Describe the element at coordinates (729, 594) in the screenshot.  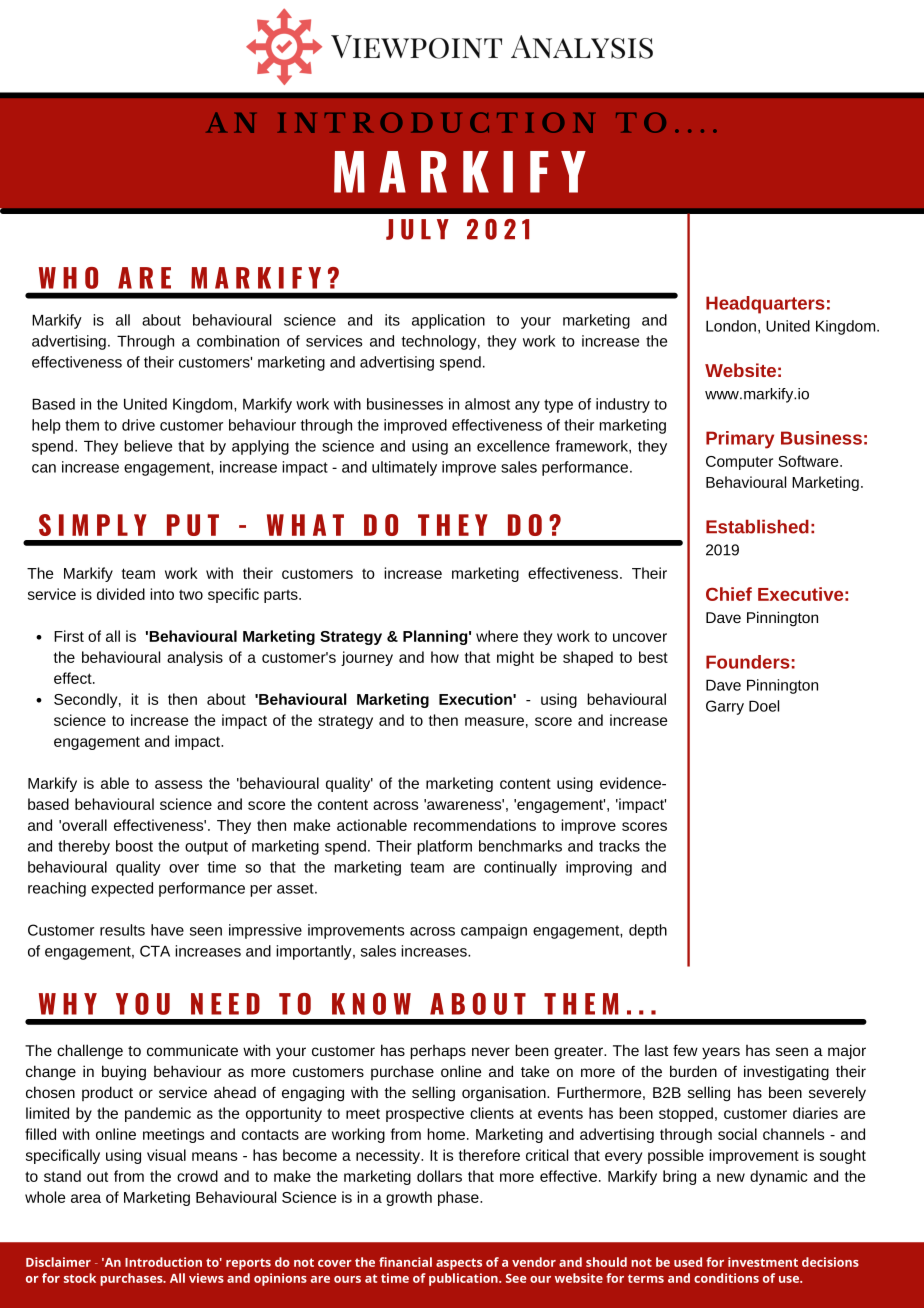
I see `Chief` at that location.
